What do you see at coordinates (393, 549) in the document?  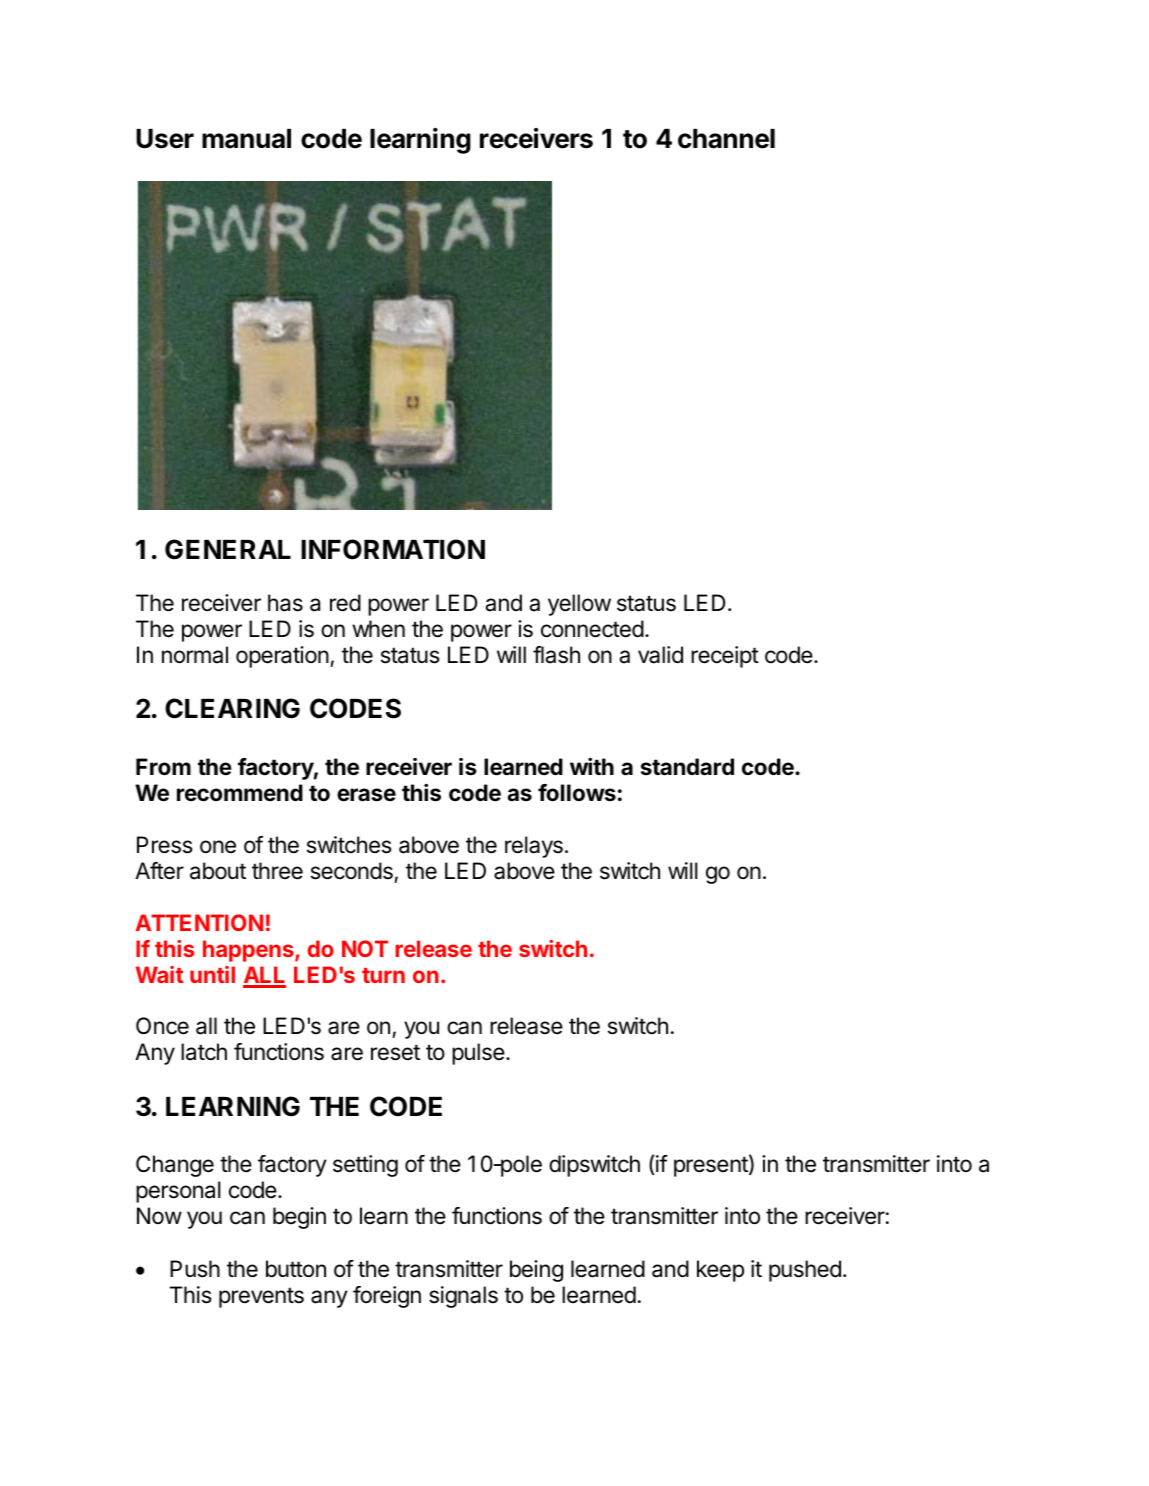 I see `INFORMATION` at bounding box center [393, 549].
